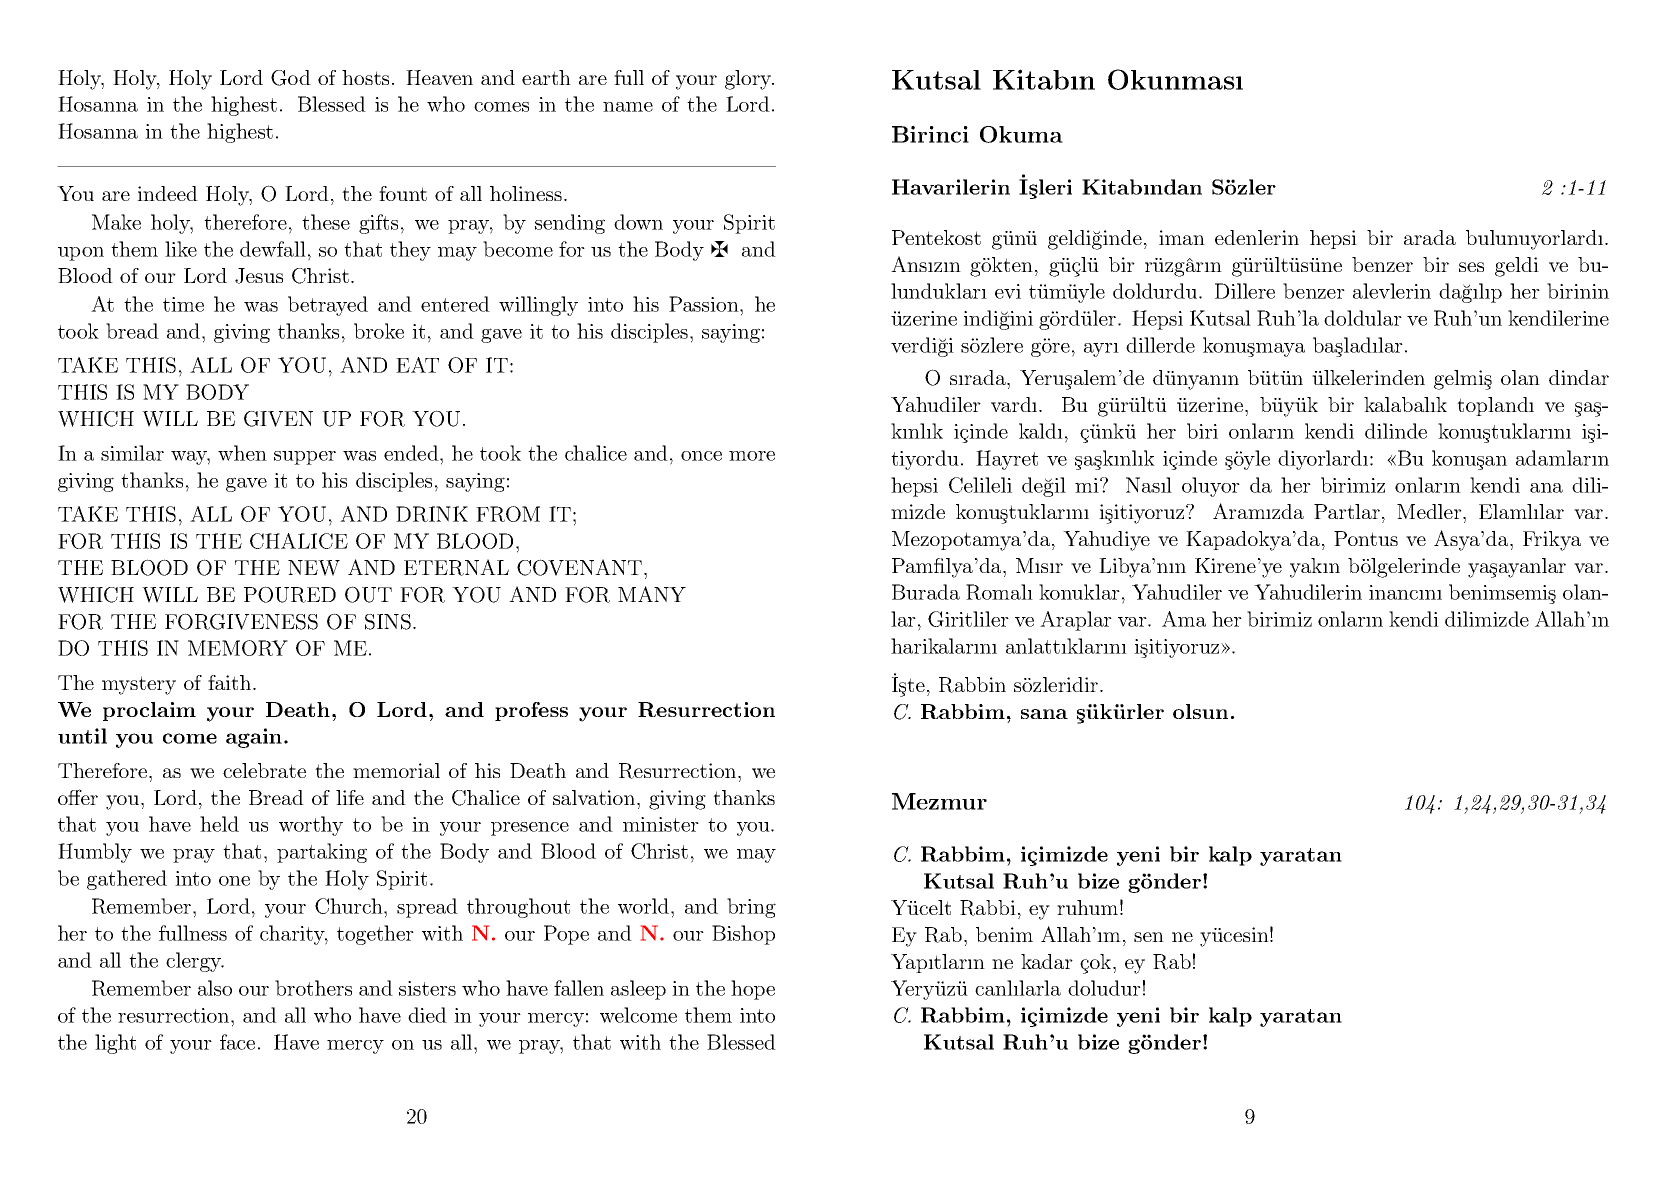  Describe the element at coordinates (1182, 237) in the screenshot. I see `iman` at that location.
